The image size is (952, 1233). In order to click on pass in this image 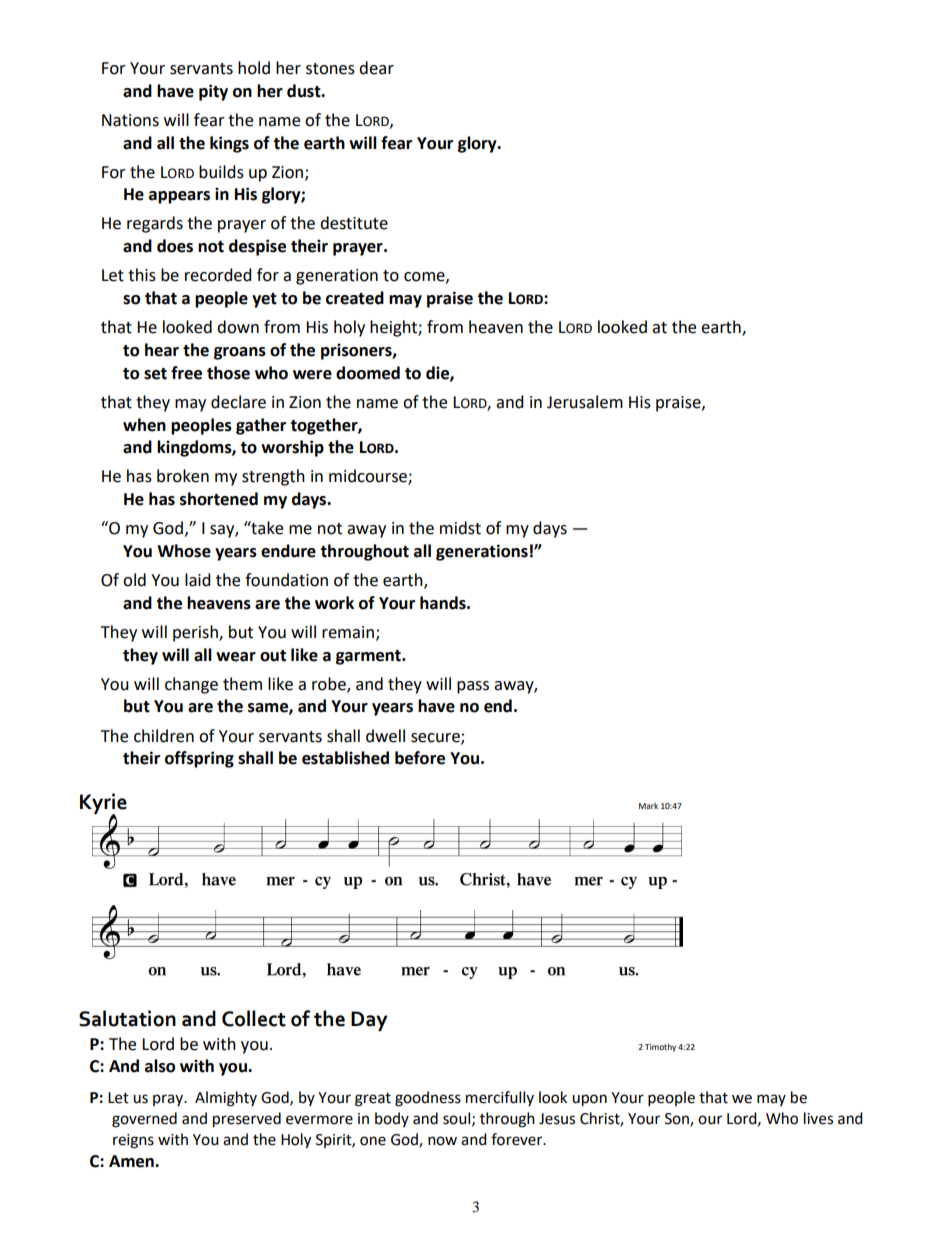, I will do `click(473, 687)`.
